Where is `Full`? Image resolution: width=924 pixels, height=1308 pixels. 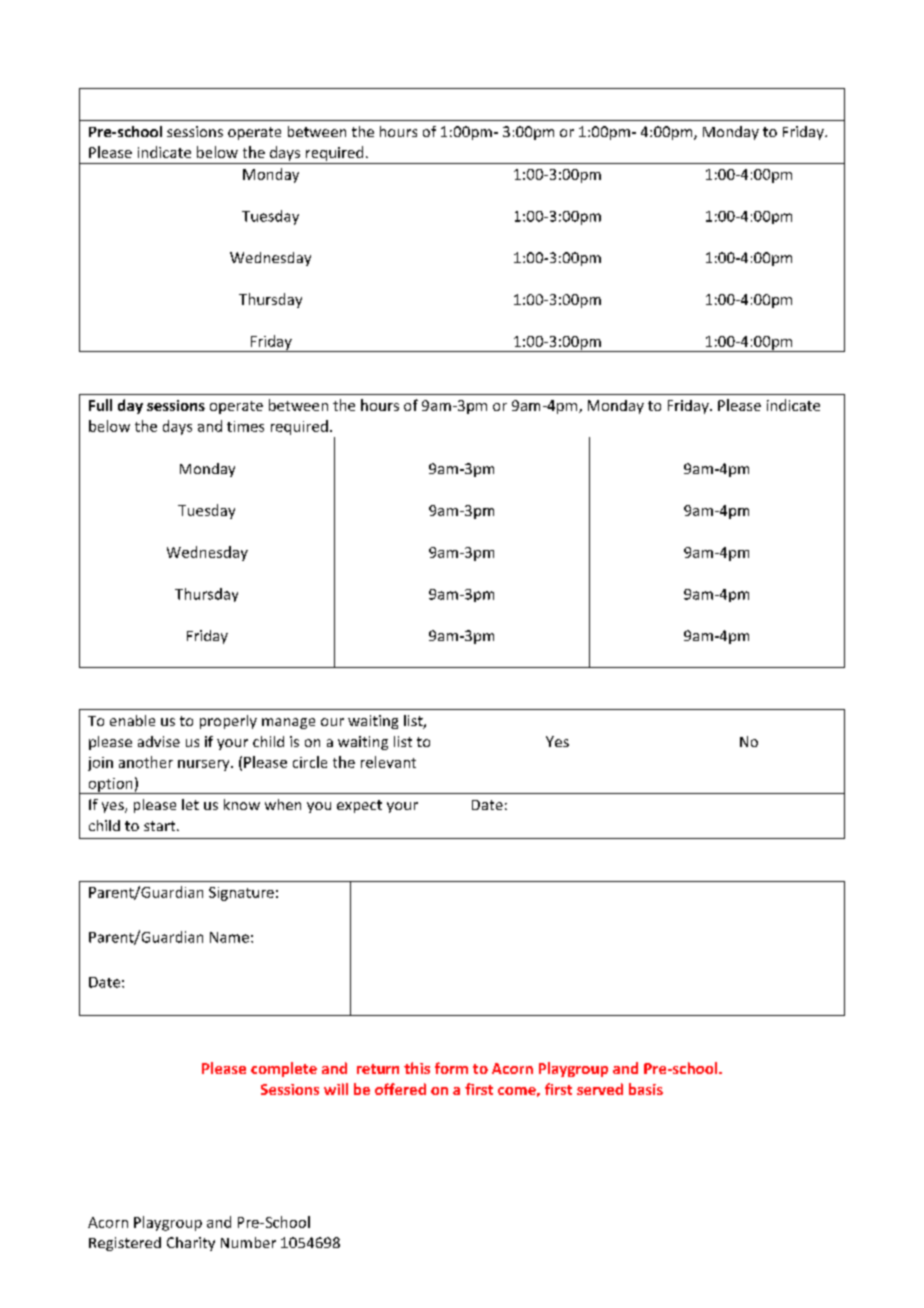
Full is located at coordinates (100, 405).
